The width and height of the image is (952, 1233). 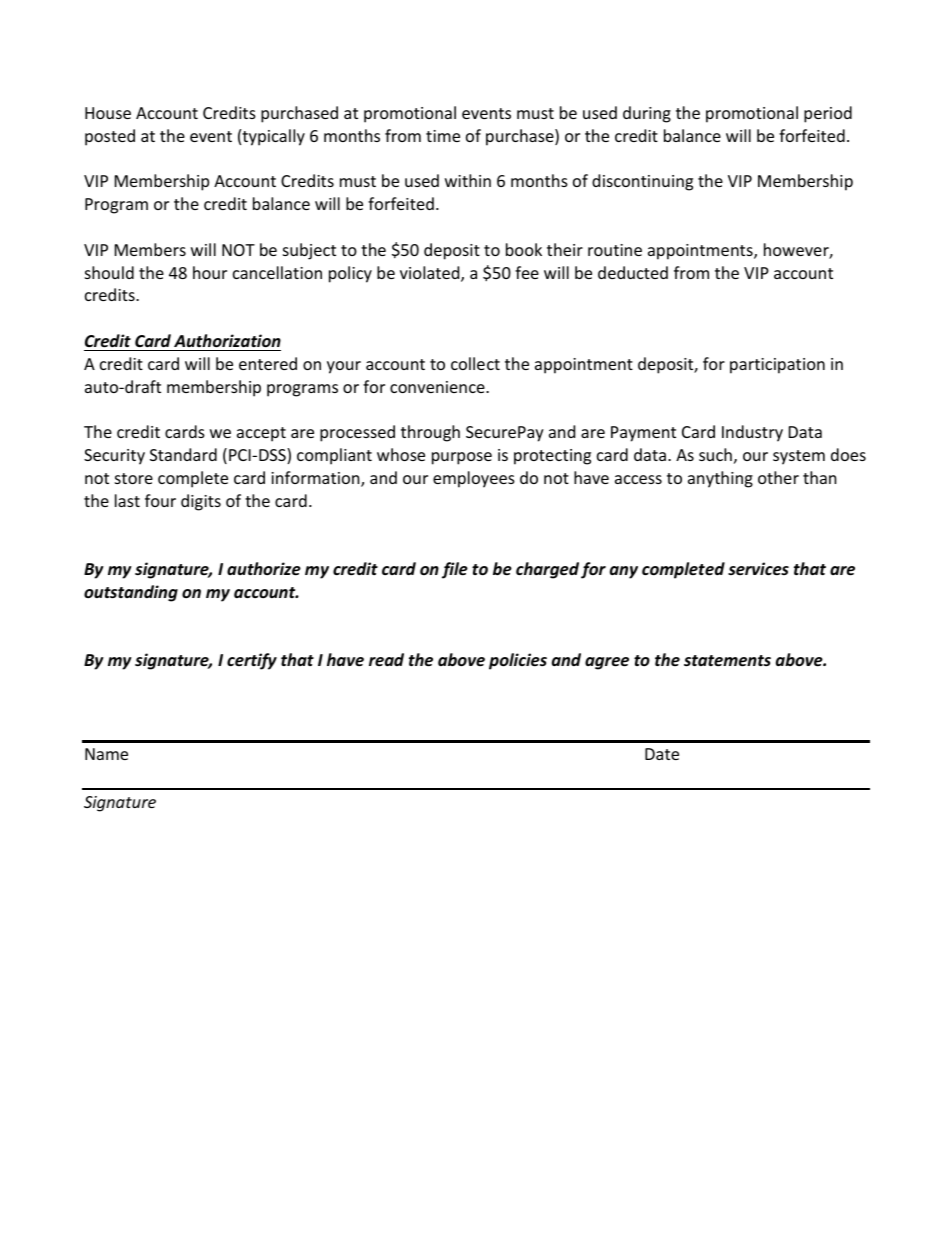 I want to click on period, so click(x=828, y=114).
